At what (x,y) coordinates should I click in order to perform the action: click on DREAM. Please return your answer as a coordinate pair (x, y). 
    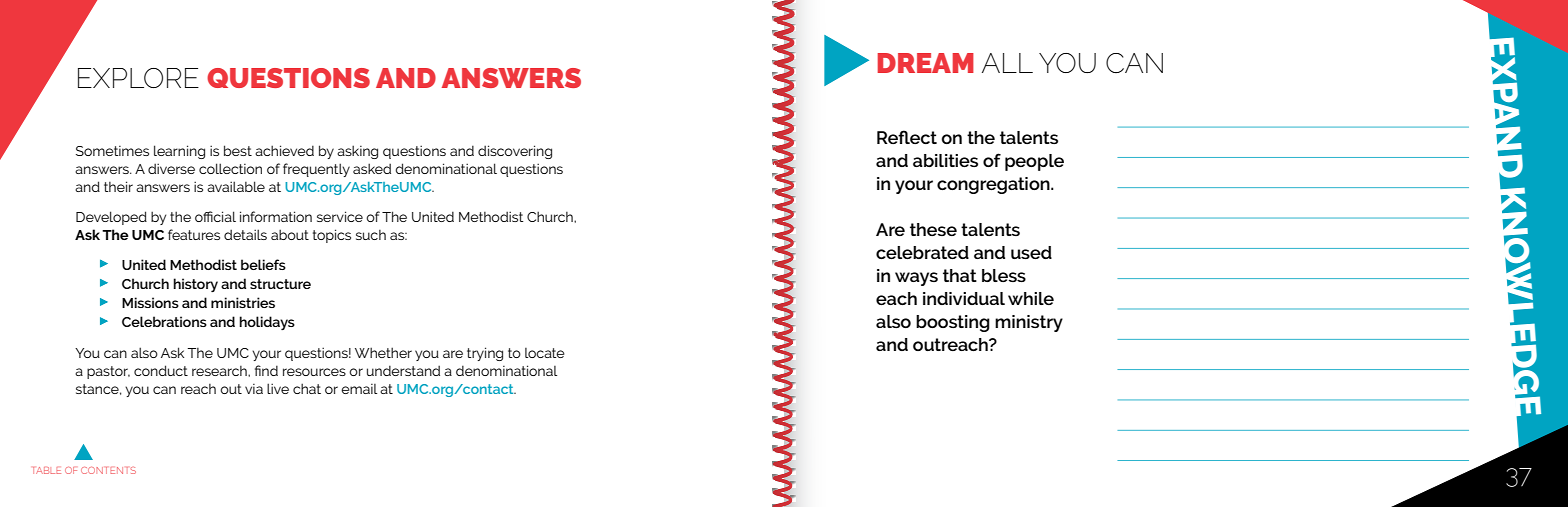
    Looking at the image, I should click on (926, 63).
